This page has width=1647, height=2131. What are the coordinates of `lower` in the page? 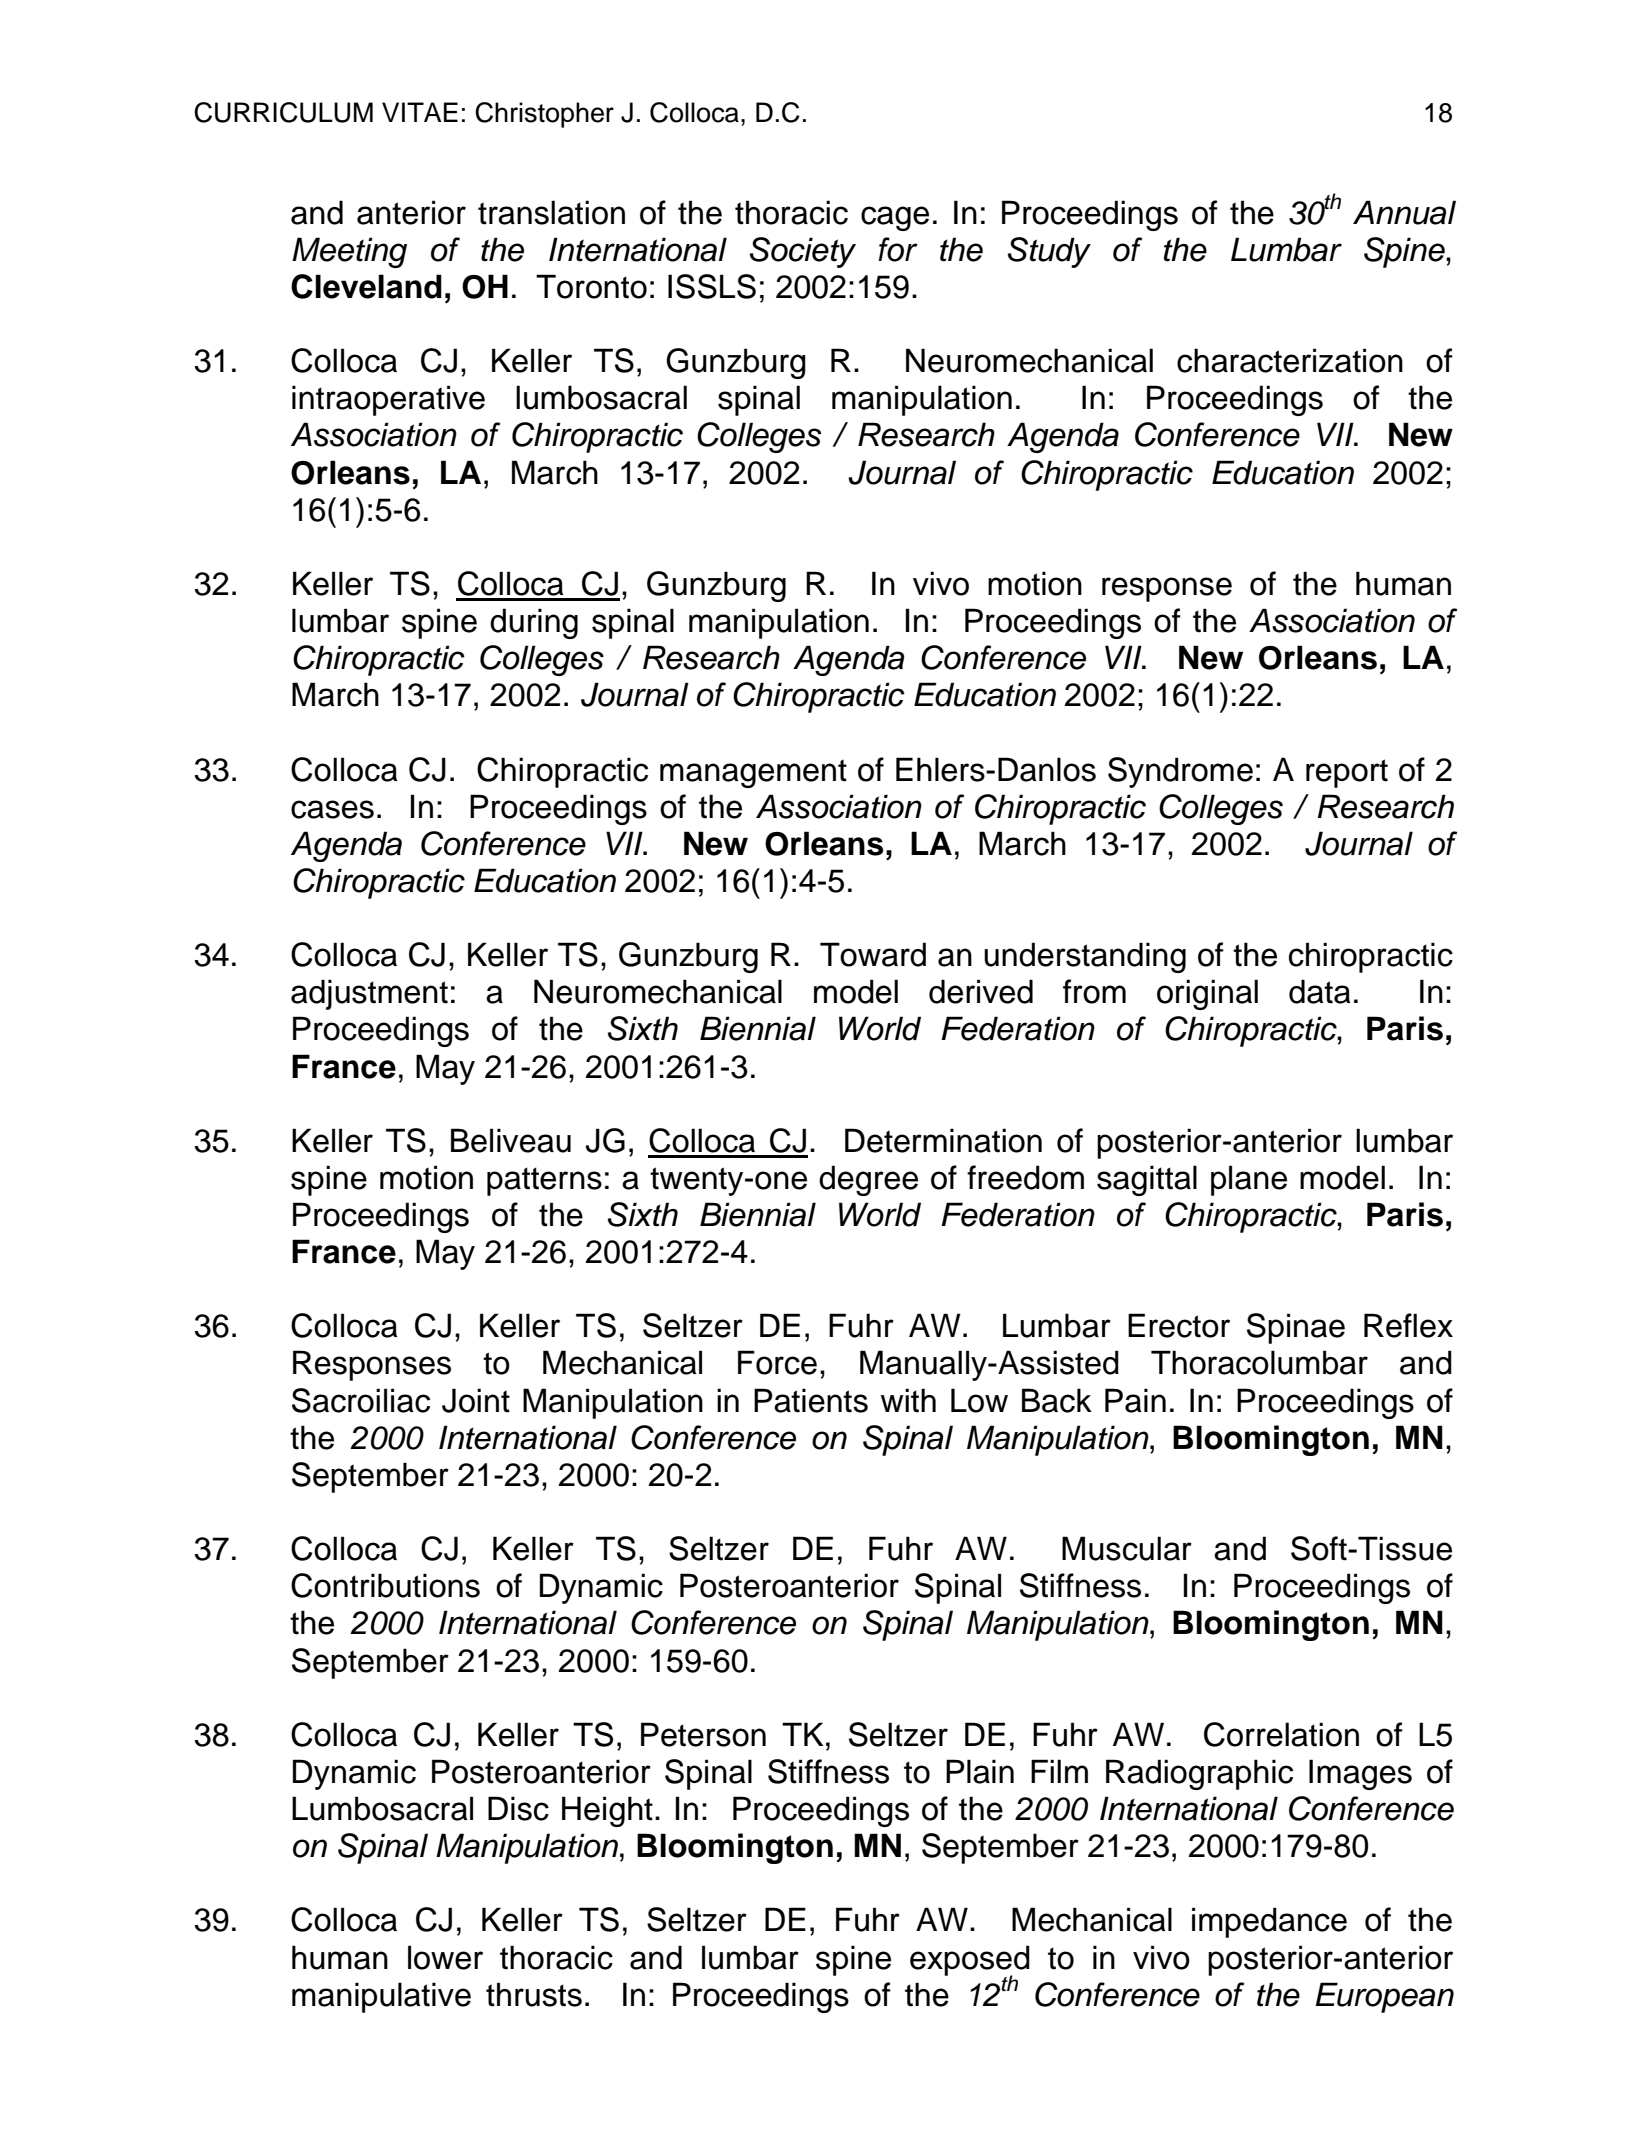 It's located at (445, 1957).
